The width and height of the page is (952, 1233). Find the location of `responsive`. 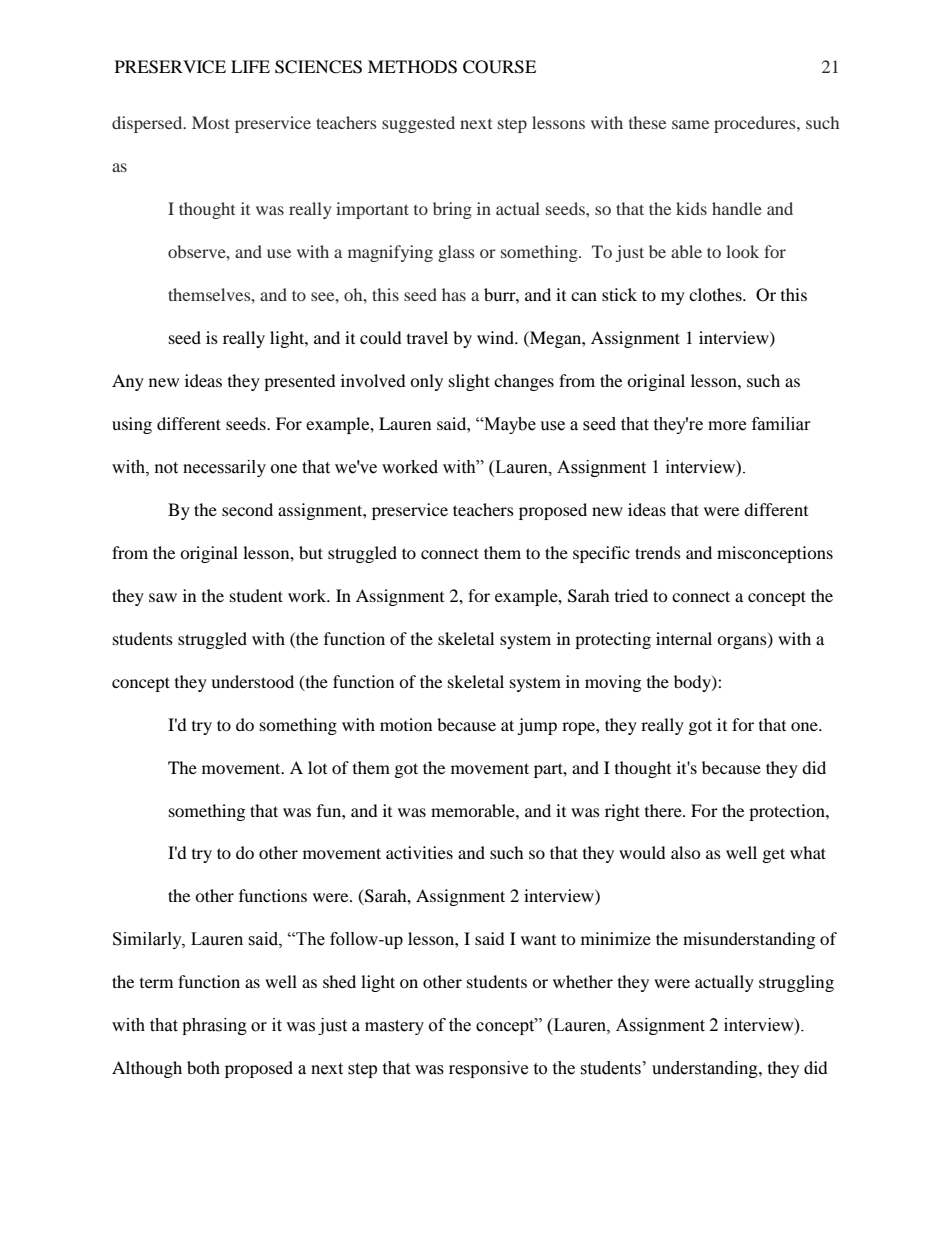

responsive is located at coordinates (488, 1069).
